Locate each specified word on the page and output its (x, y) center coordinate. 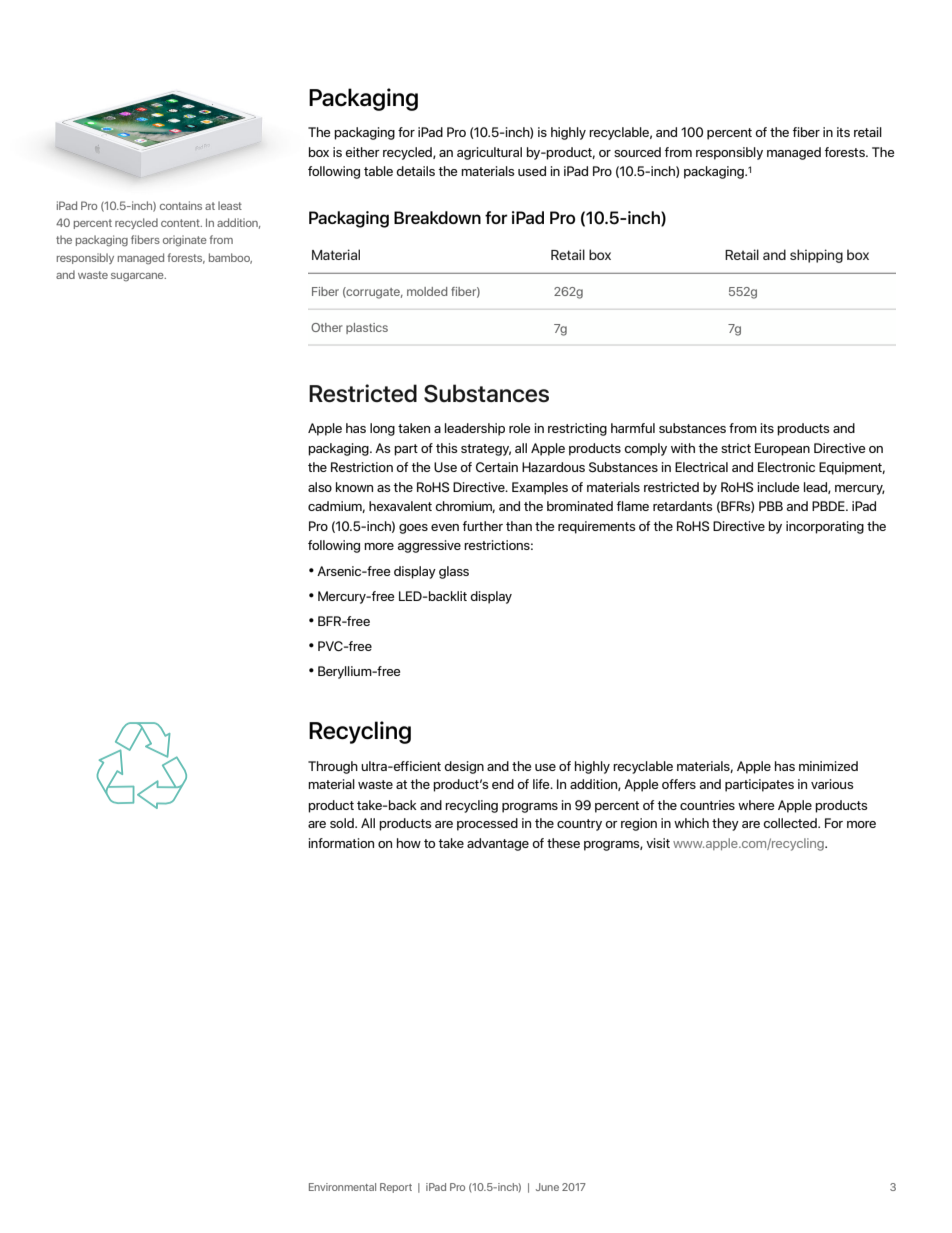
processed (487, 824)
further (483, 526)
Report (396, 1188)
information (341, 843)
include (778, 487)
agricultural (489, 153)
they (725, 824)
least (230, 205)
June (547, 1187)
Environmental (342, 1187)
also (320, 487)
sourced (637, 152)
